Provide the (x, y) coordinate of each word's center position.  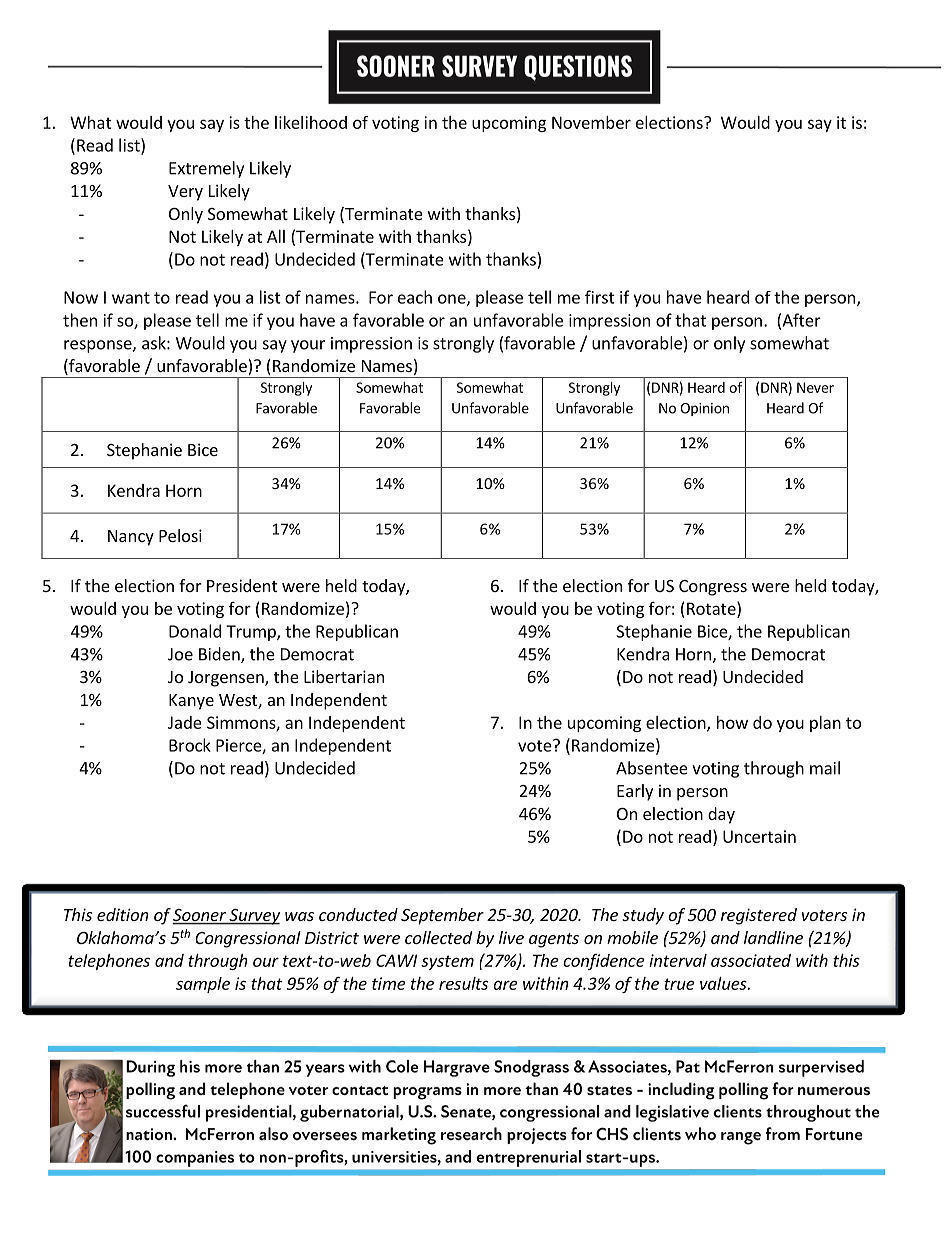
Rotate (712, 608)
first (600, 297)
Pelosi (180, 535)
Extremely (206, 169)
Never (815, 387)
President (242, 585)
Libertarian (344, 676)
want (131, 298)
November (591, 122)
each (415, 297)
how (732, 722)
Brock (190, 745)
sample (203, 985)
